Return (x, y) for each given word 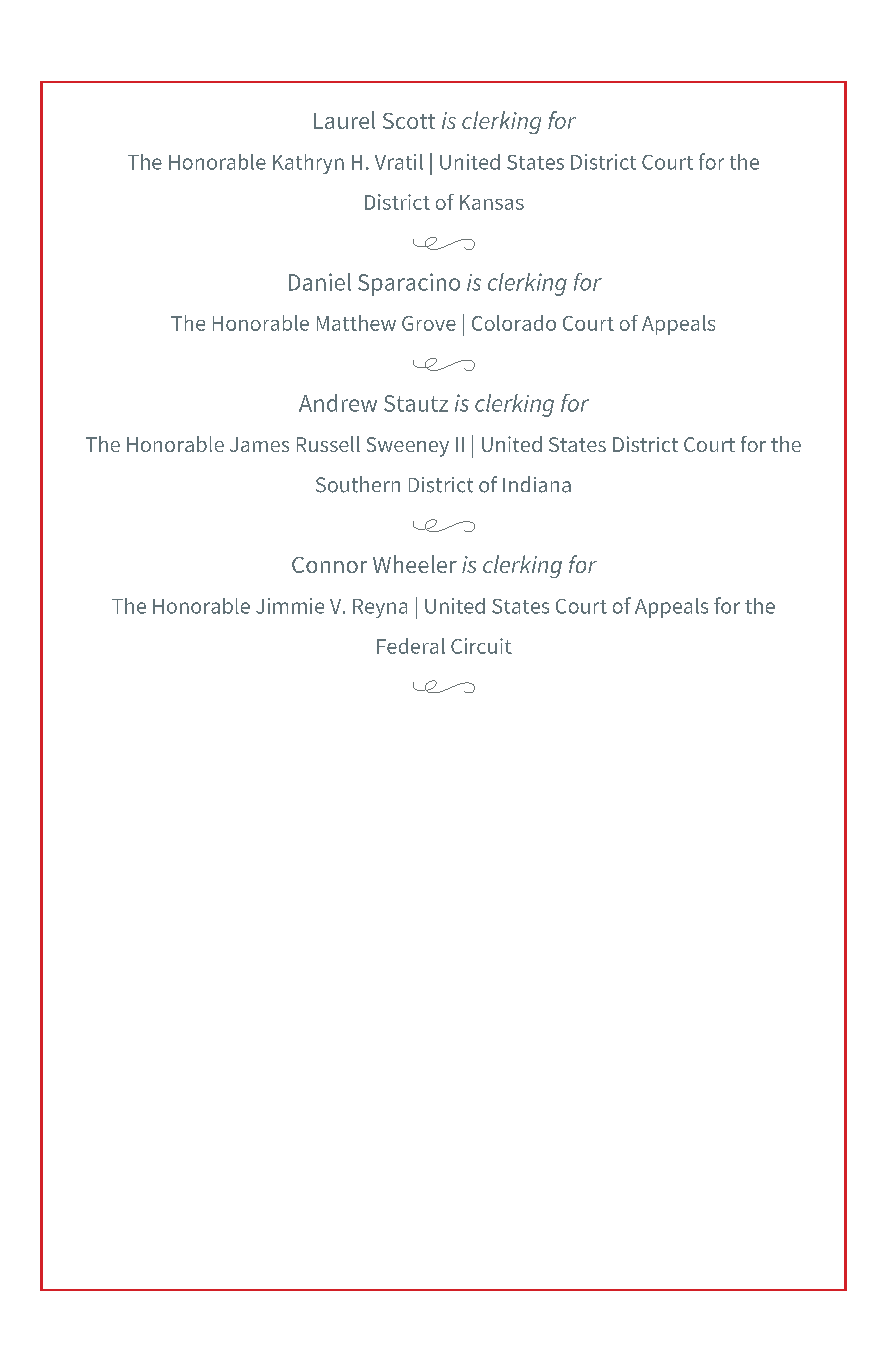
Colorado (514, 323)
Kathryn (308, 164)
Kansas (492, 202)
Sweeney (408, 447)
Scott (409, 121)
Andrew (338, 403)
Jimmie (290, 606)
